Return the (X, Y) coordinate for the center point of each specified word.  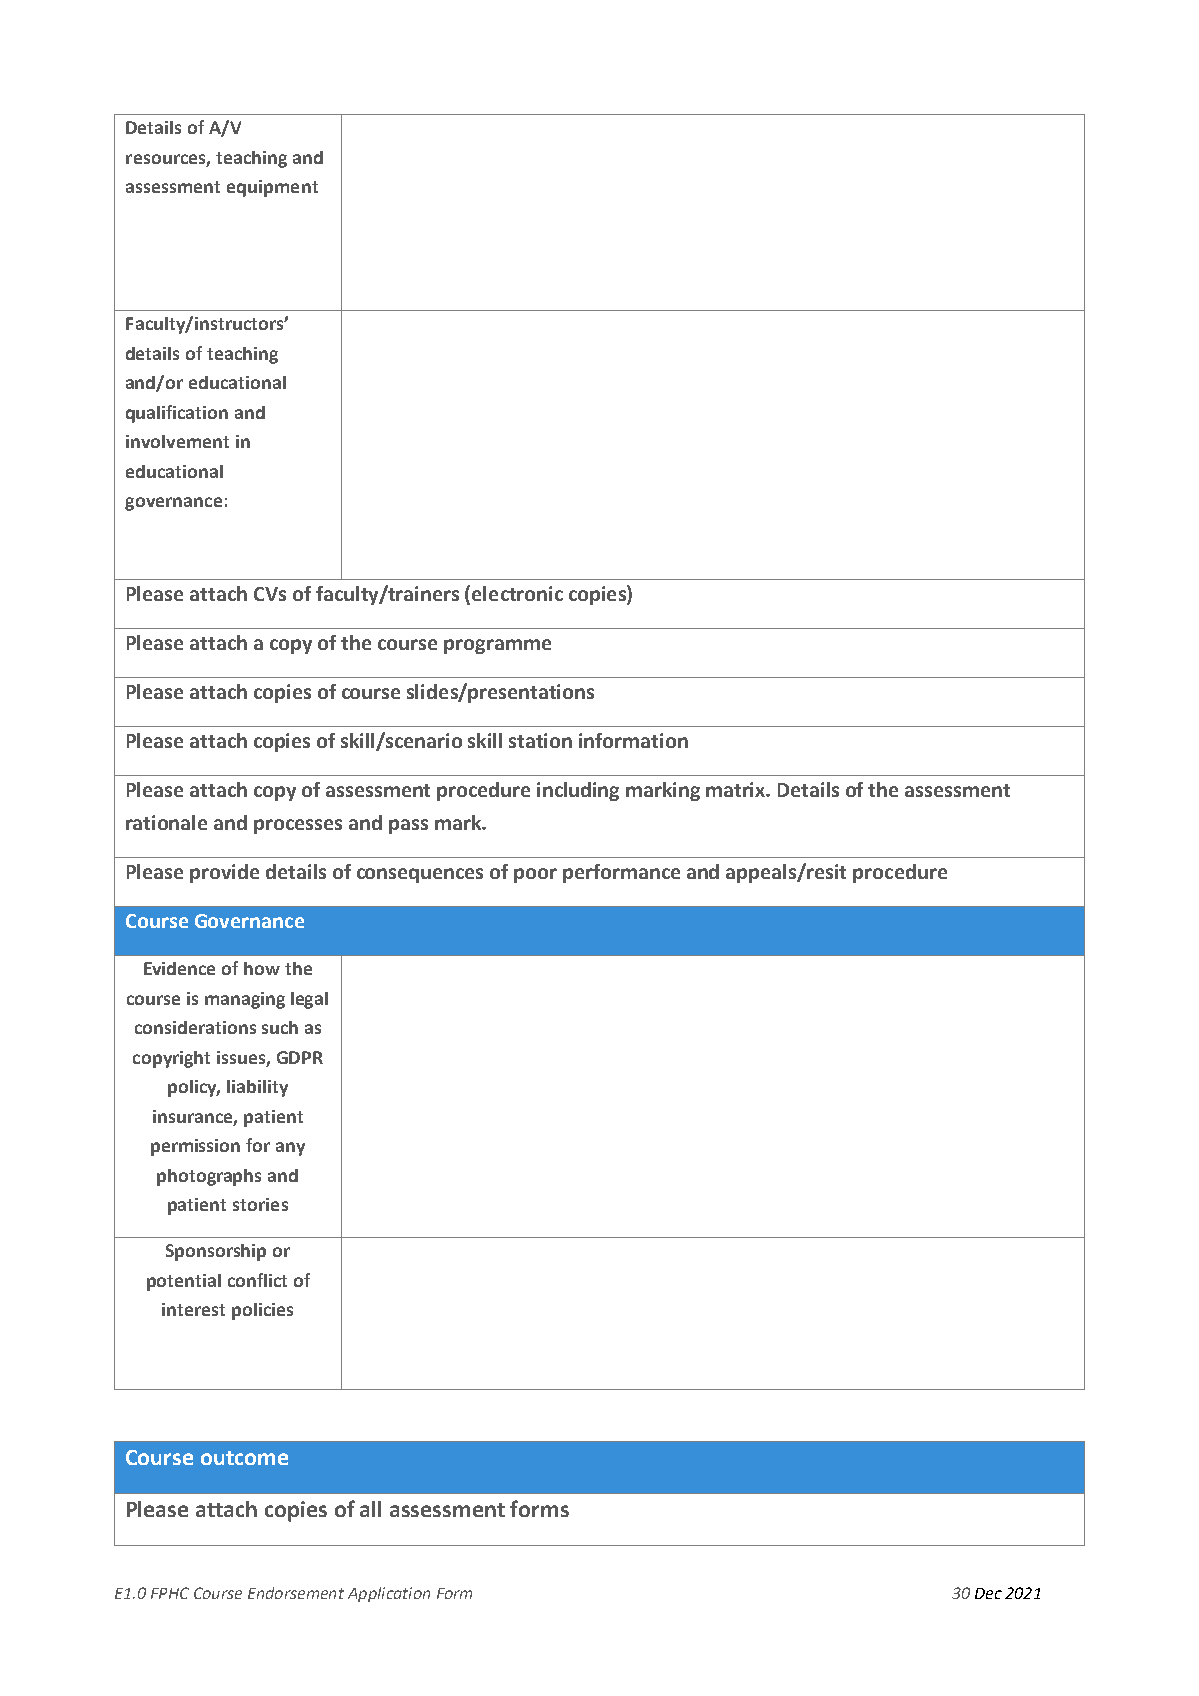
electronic (517, 593)
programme (497, 646)
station (540, 740)
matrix (737, 789)
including (578, 791)
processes (298, 826)
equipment (272, 188)
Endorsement (296, 1593)
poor (535, 875)
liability (257, 1088)
